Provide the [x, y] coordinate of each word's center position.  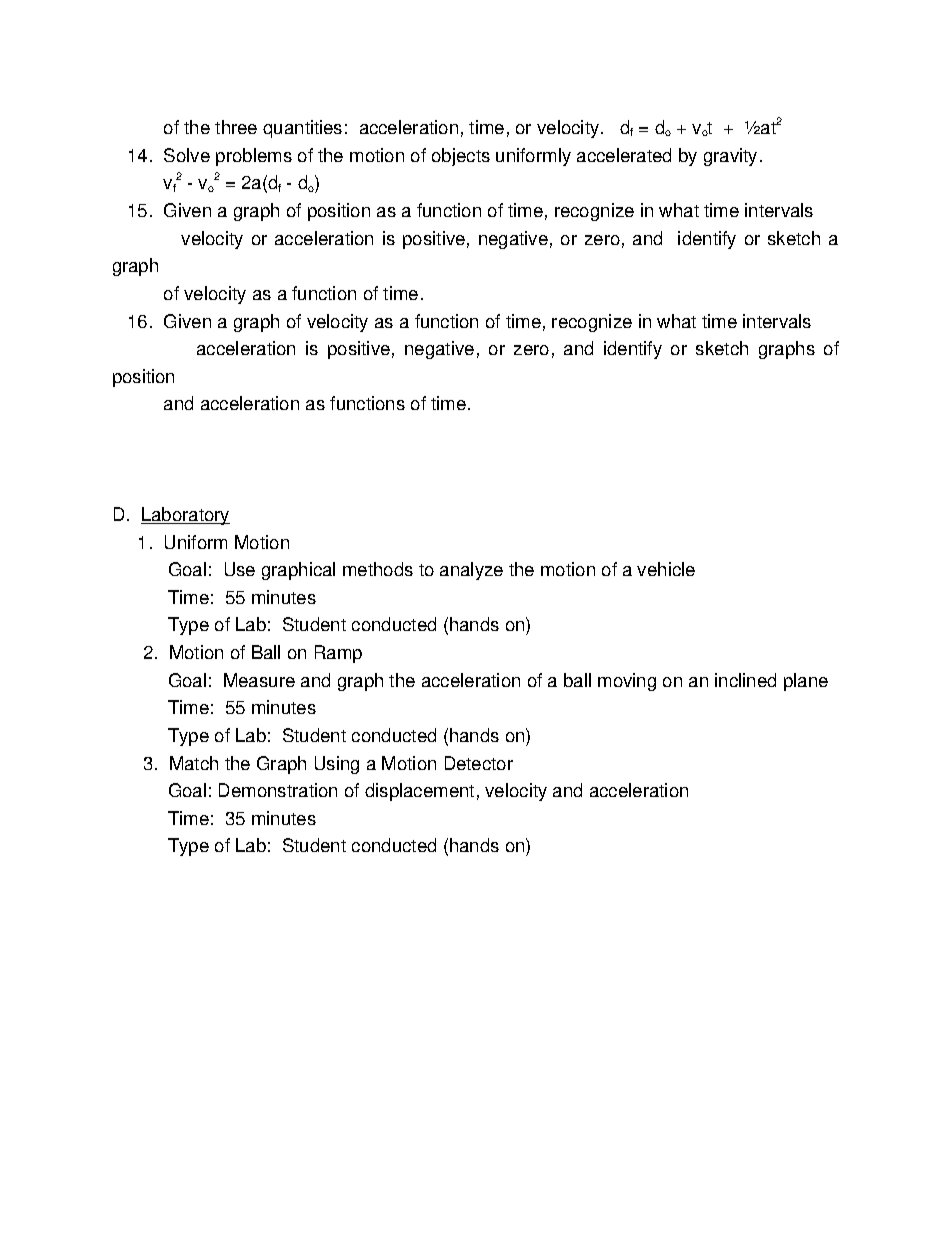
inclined [745, 680]
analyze [471, 571]
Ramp [338, 654]
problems [254, 157]
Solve [187, 155]
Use [240, 569]
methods [378, 569]
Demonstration [278, 790]
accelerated [624, 155]
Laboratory [185, 516]
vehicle [666, 569]
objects [461, 157]
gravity [730, 157]
